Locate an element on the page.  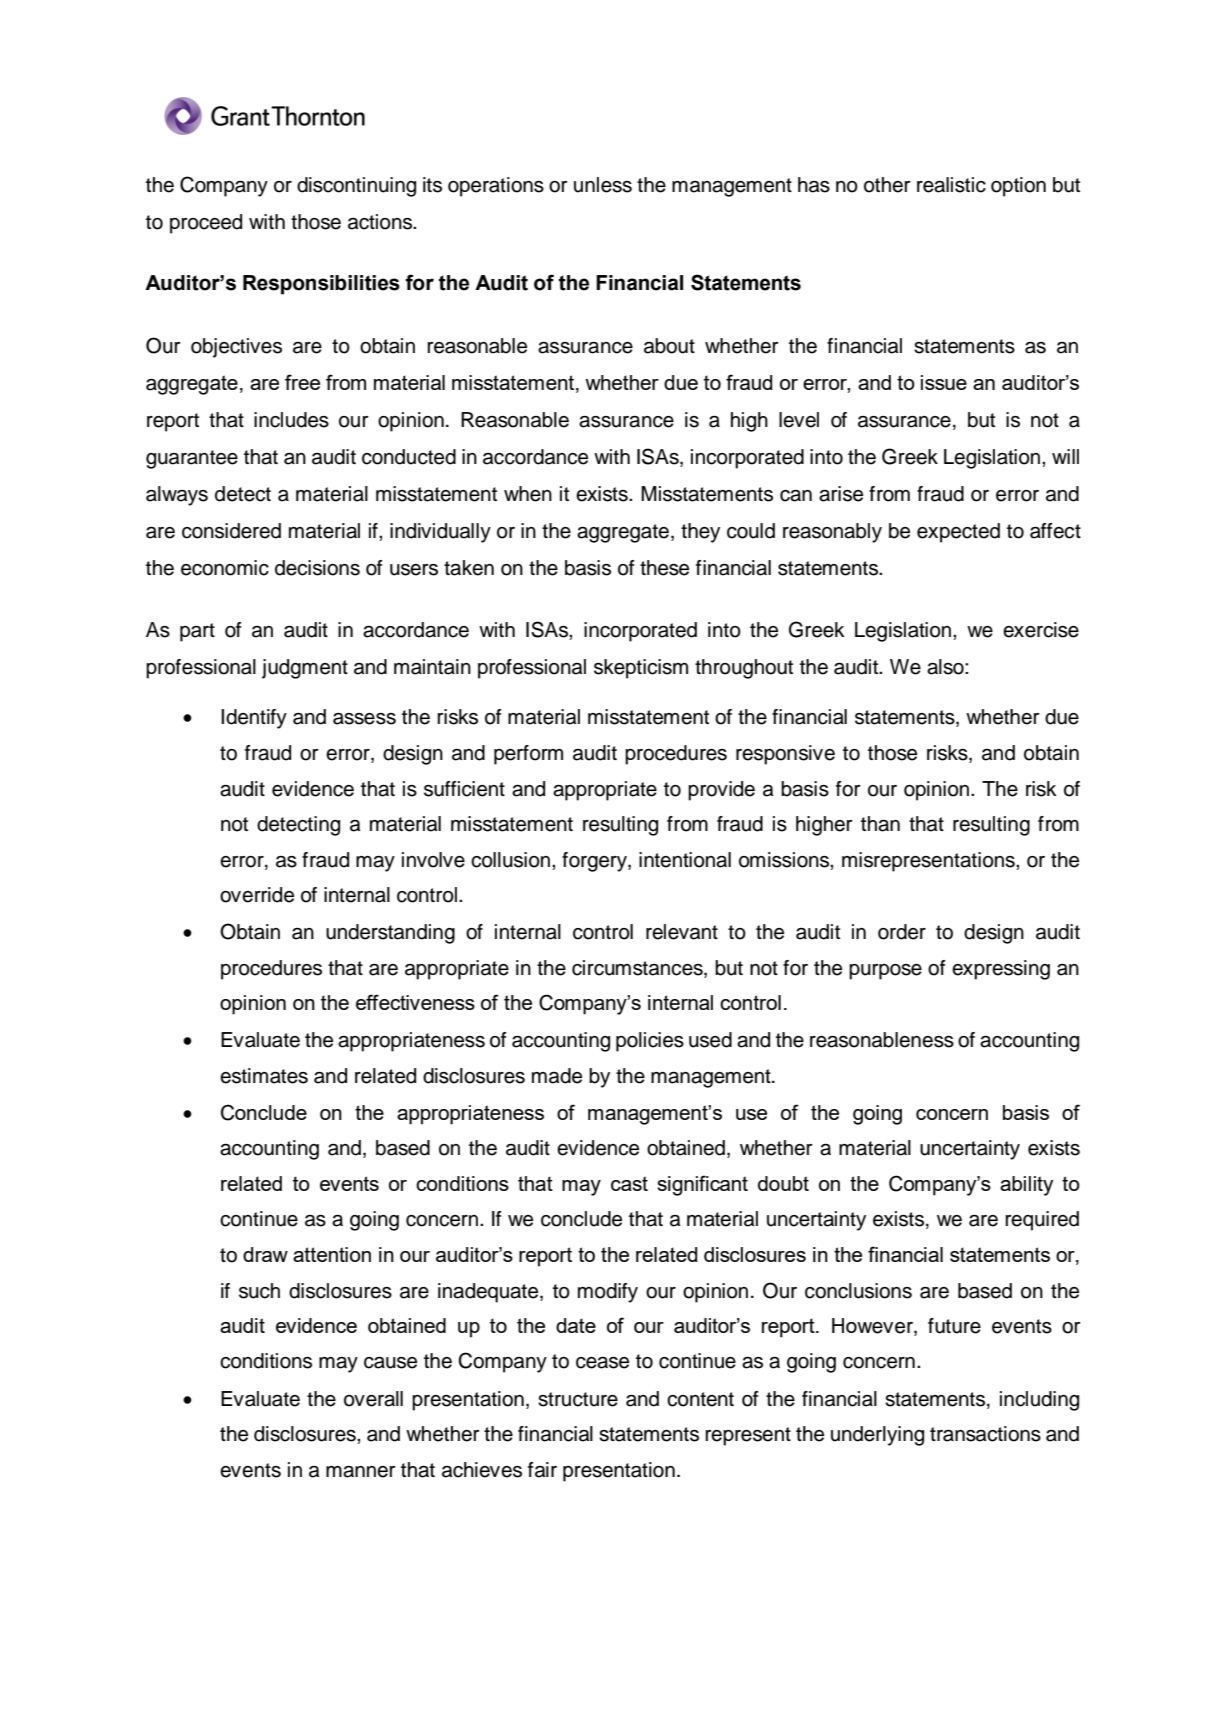
estimates is located at coordinates (264, 1076).
